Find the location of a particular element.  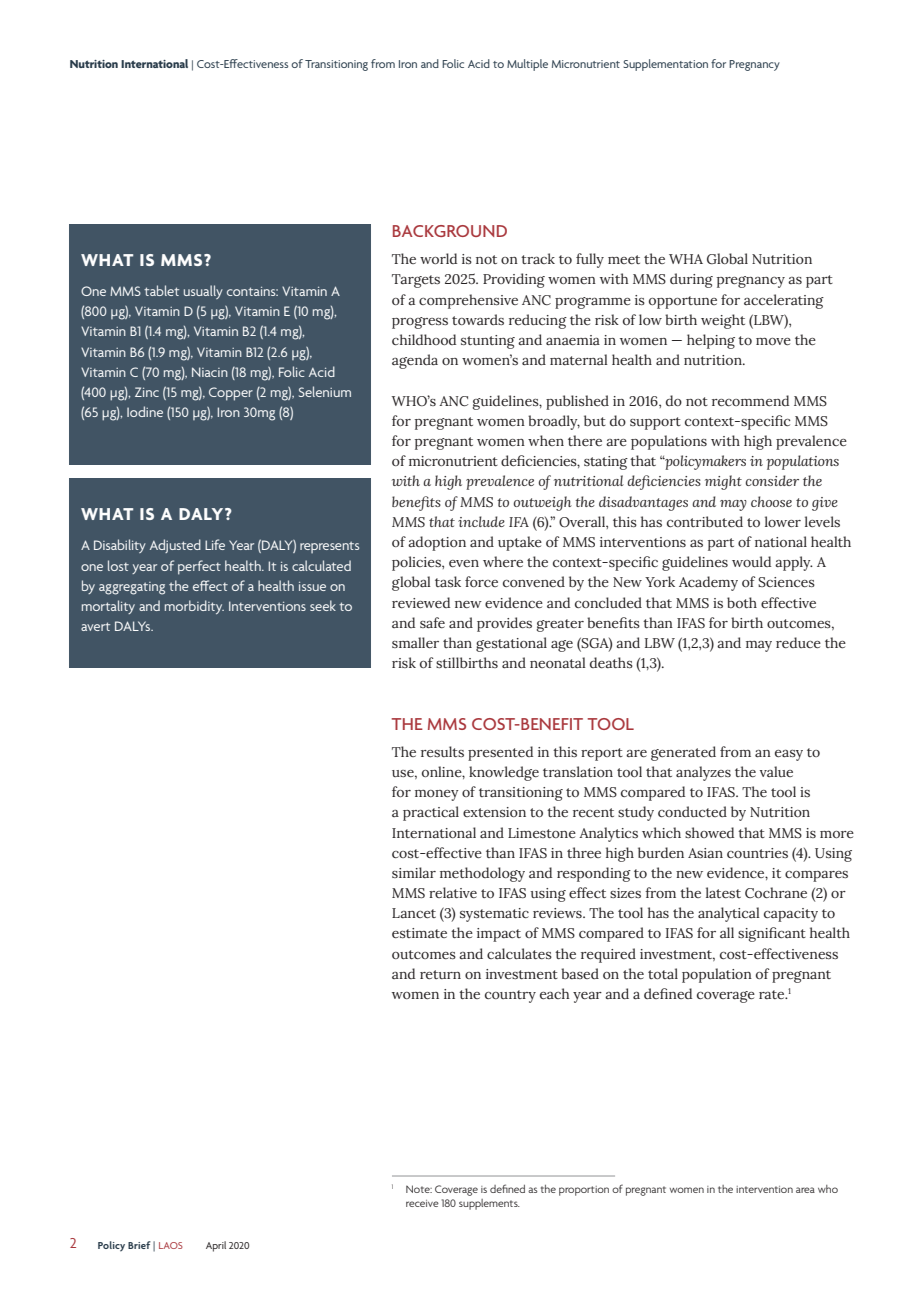

reduce is located at coordinates (798, 642).
